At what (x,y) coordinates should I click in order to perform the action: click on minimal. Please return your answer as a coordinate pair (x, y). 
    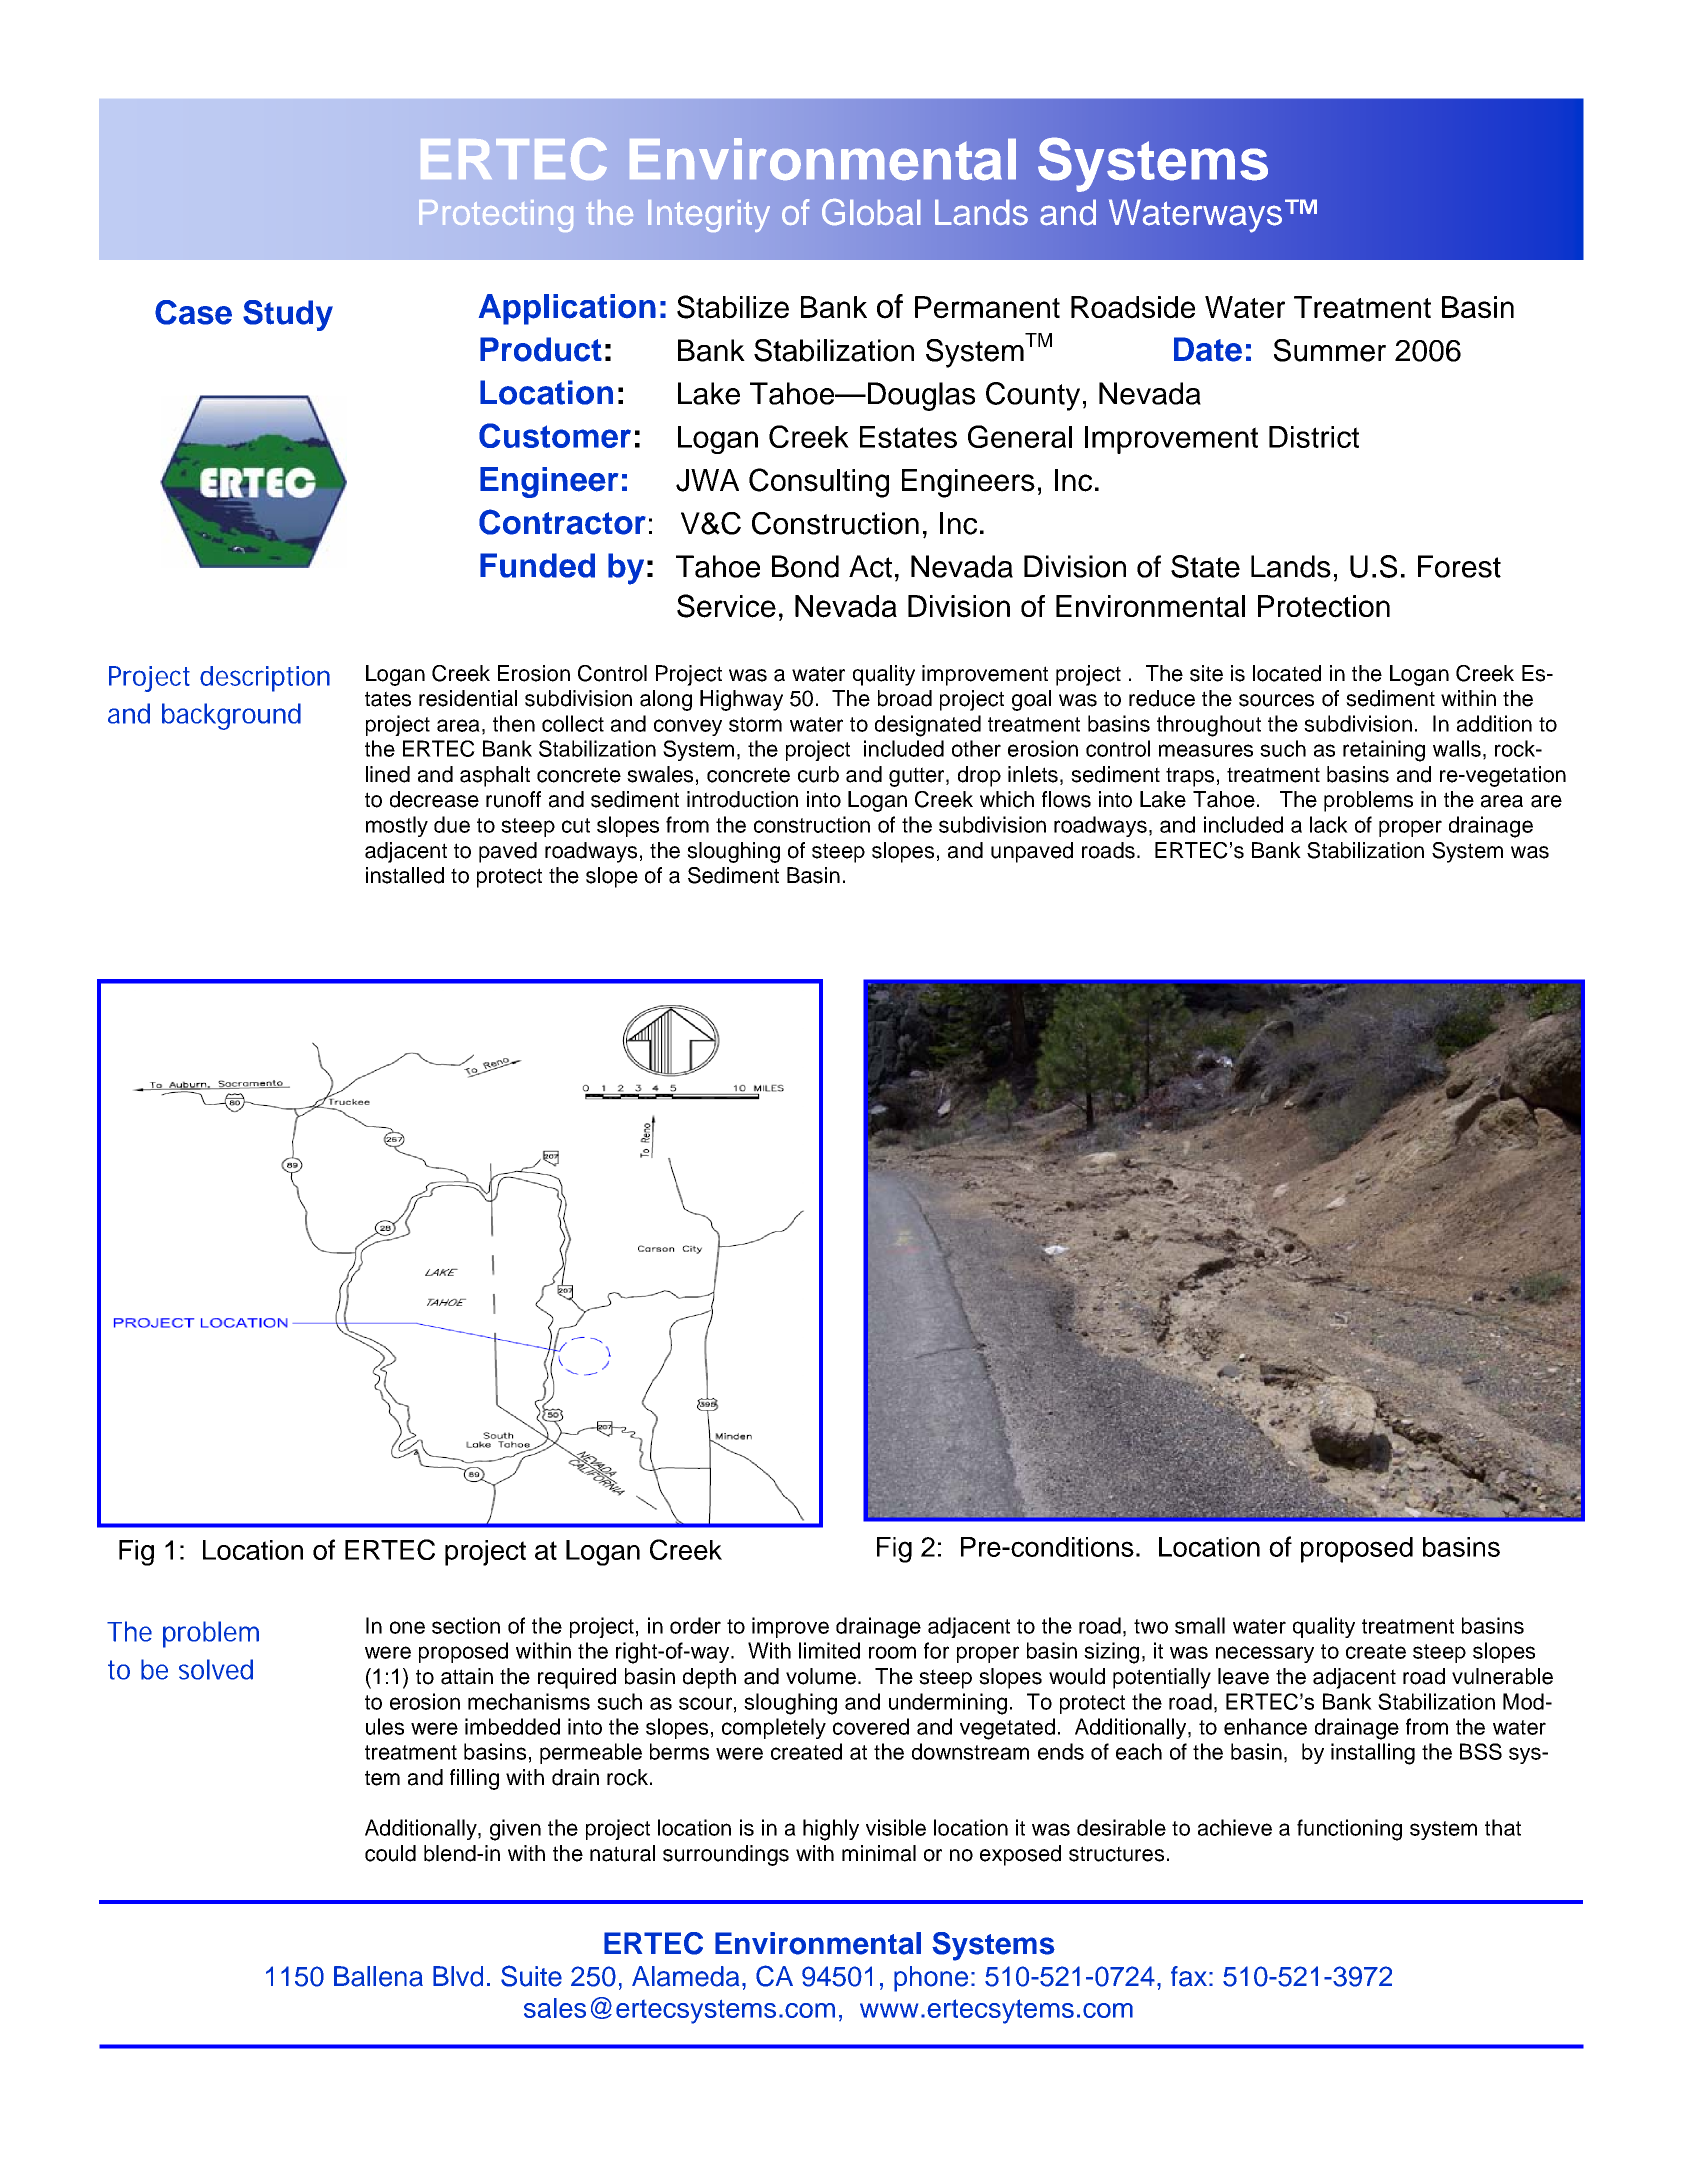
    Looking at the image, I should click on (879, 1853).
